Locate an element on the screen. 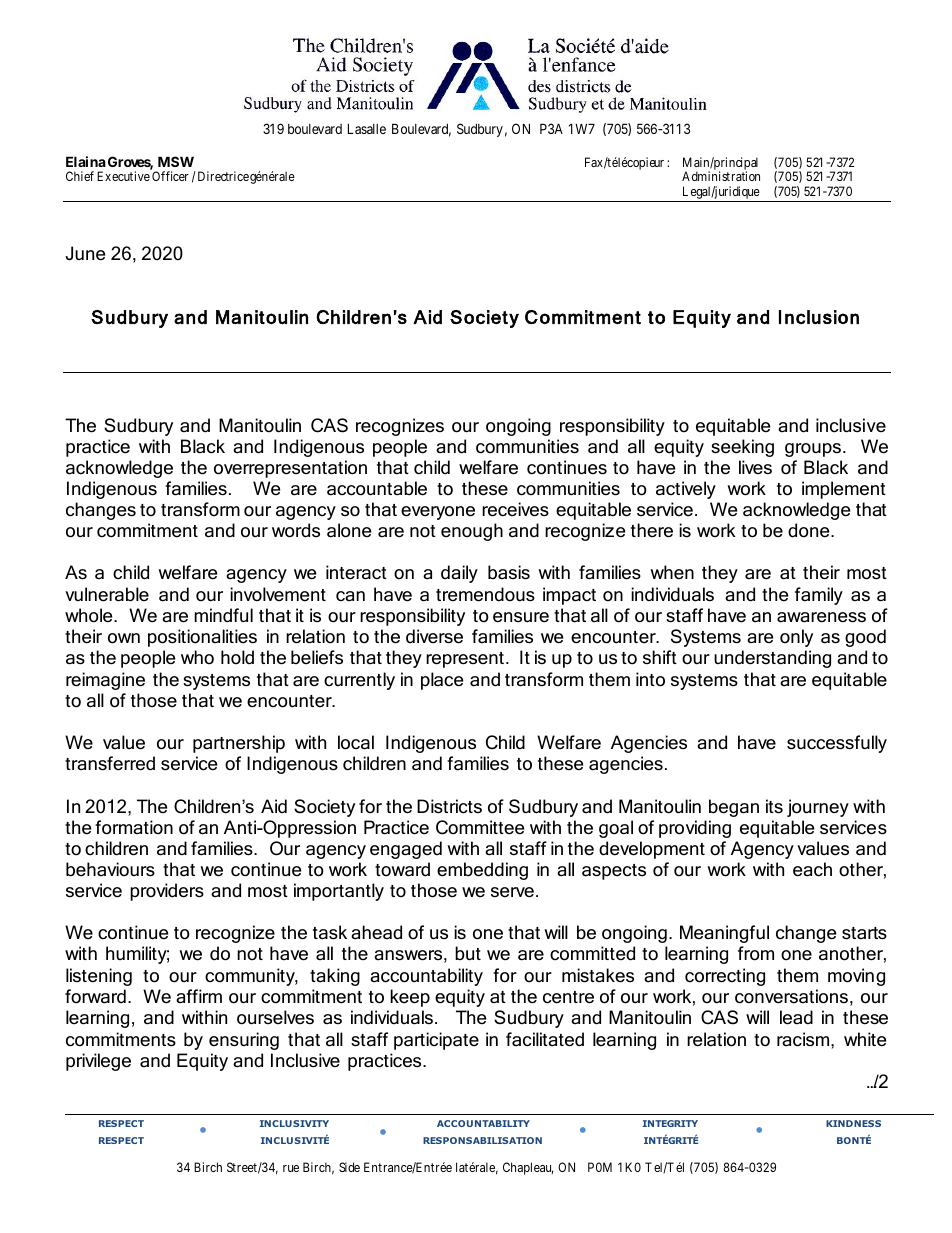  Officer is located at coordinates (170, 176).
